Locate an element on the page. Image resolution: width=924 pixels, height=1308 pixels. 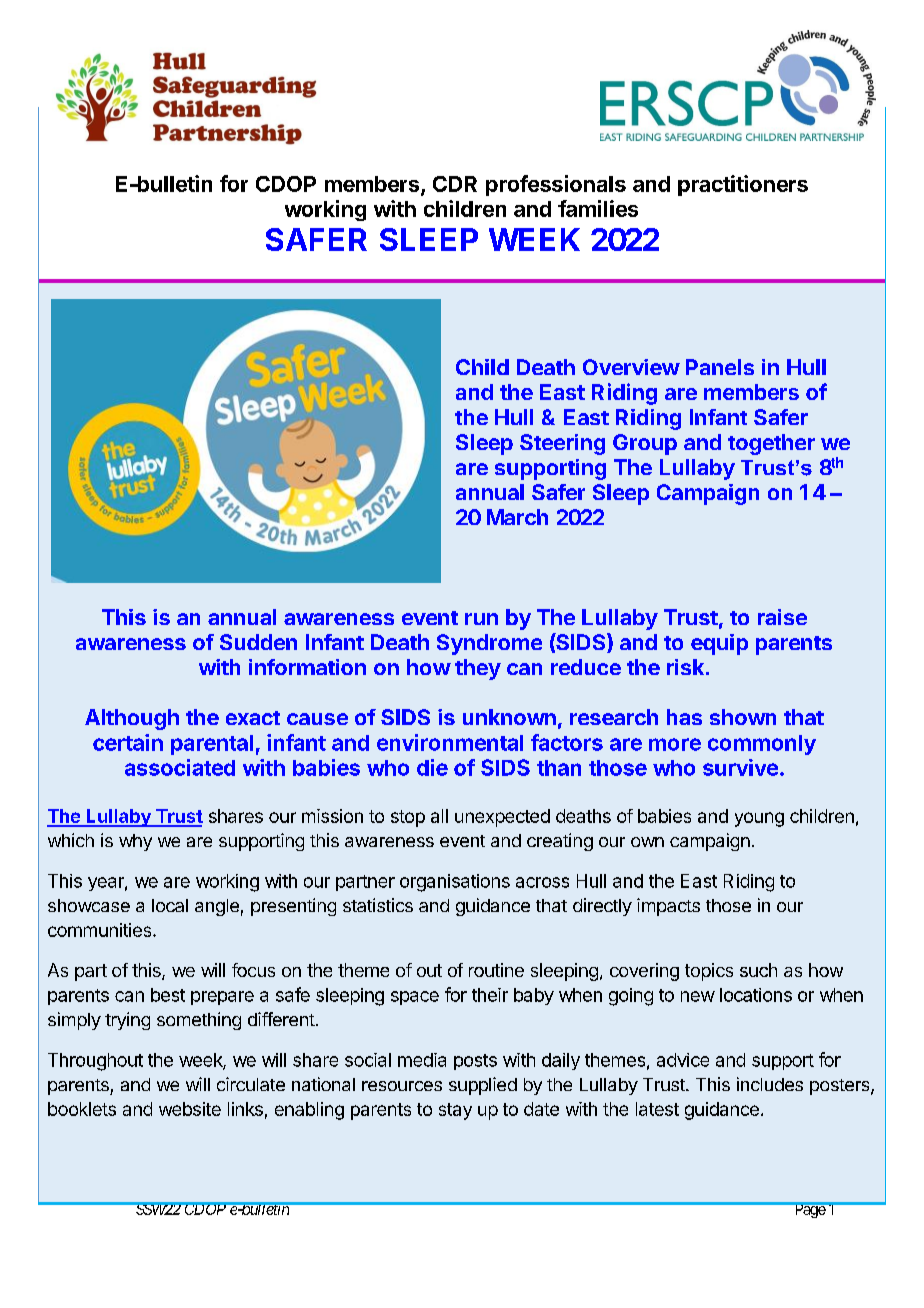
Syndrome is located at coordinates (489, 644).
